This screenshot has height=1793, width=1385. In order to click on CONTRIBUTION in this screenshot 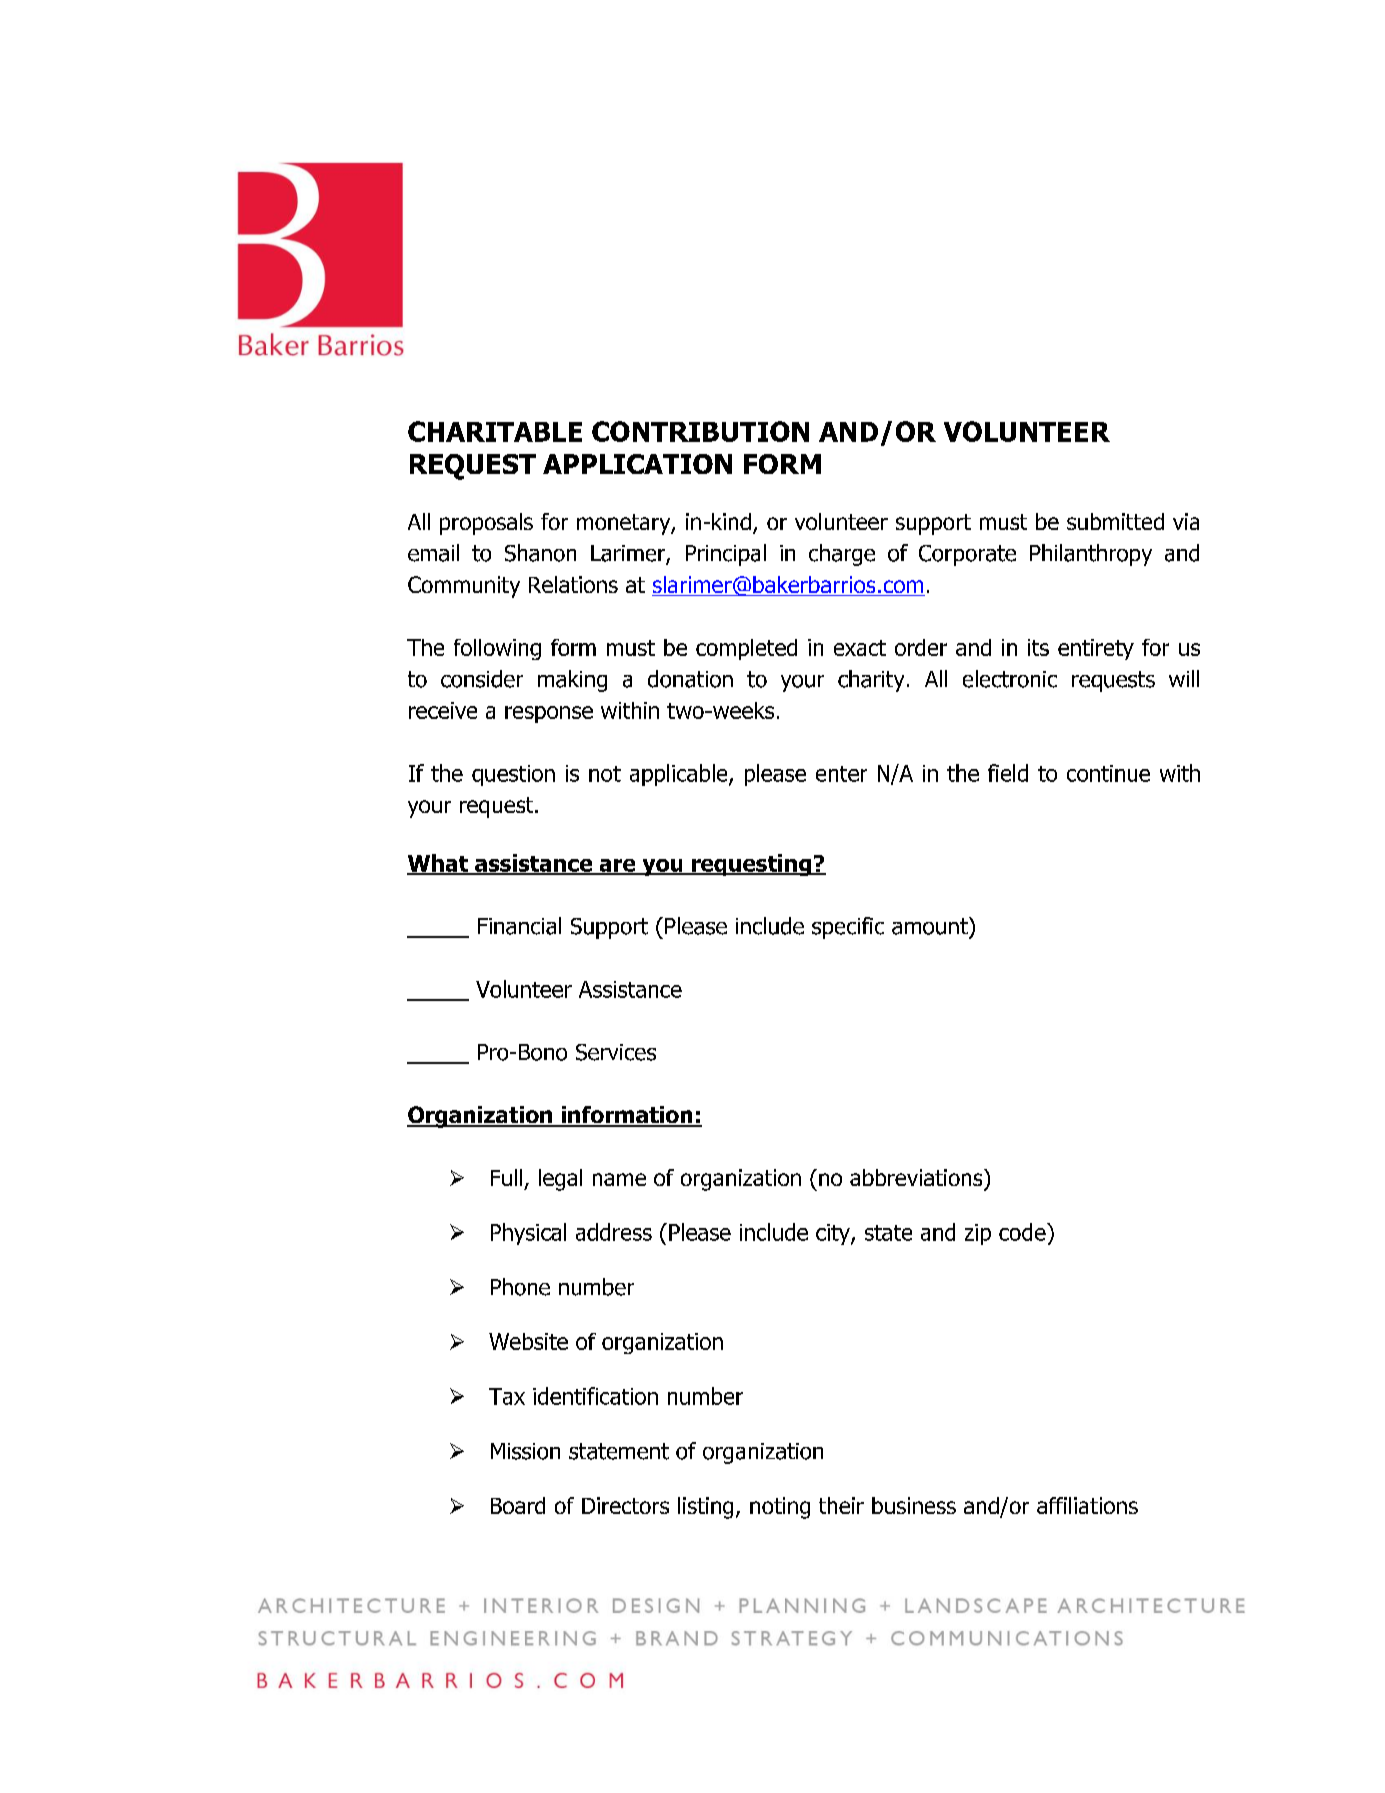, I will do `click(700, 431)`.
